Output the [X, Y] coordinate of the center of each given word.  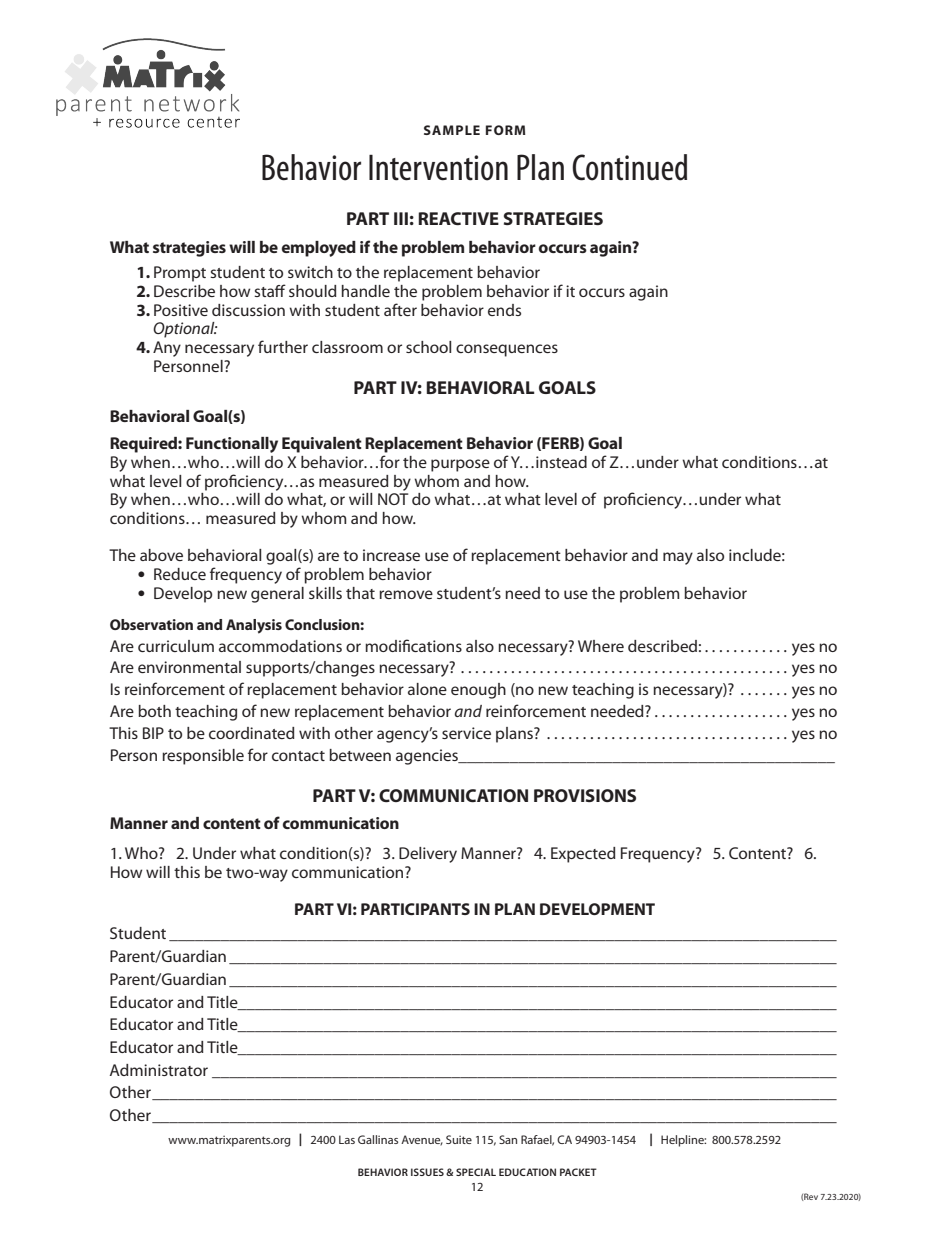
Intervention [438, 168]
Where [601, 646]
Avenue [422, 1140]
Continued [629, 167]
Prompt [180, 274]
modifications [413, 645]
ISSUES [427, 1172]
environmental [189, 667]
